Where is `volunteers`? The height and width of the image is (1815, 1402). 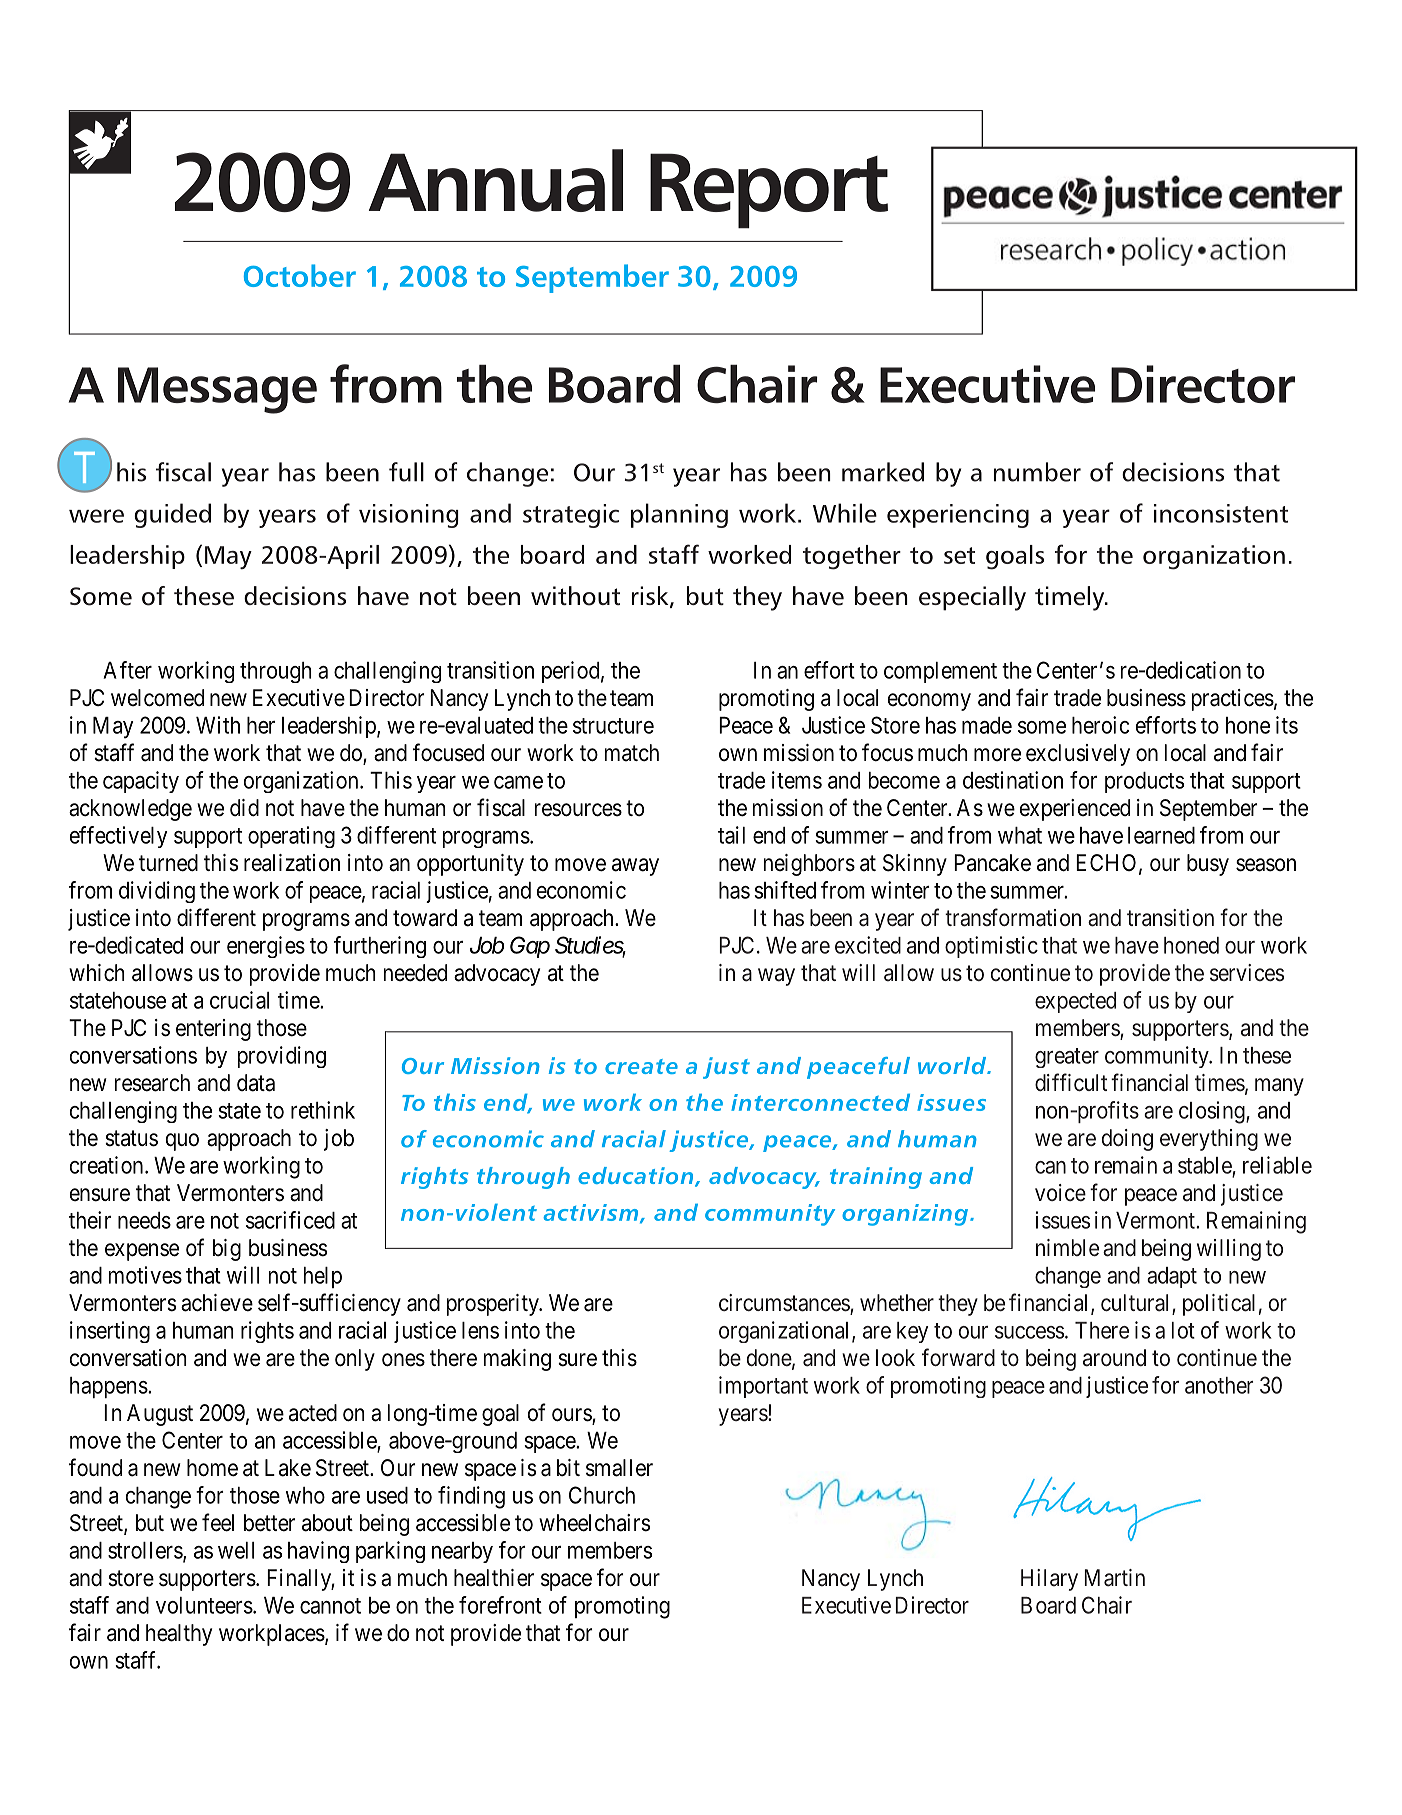
volunteers is located at coordinates (204, 1605).
